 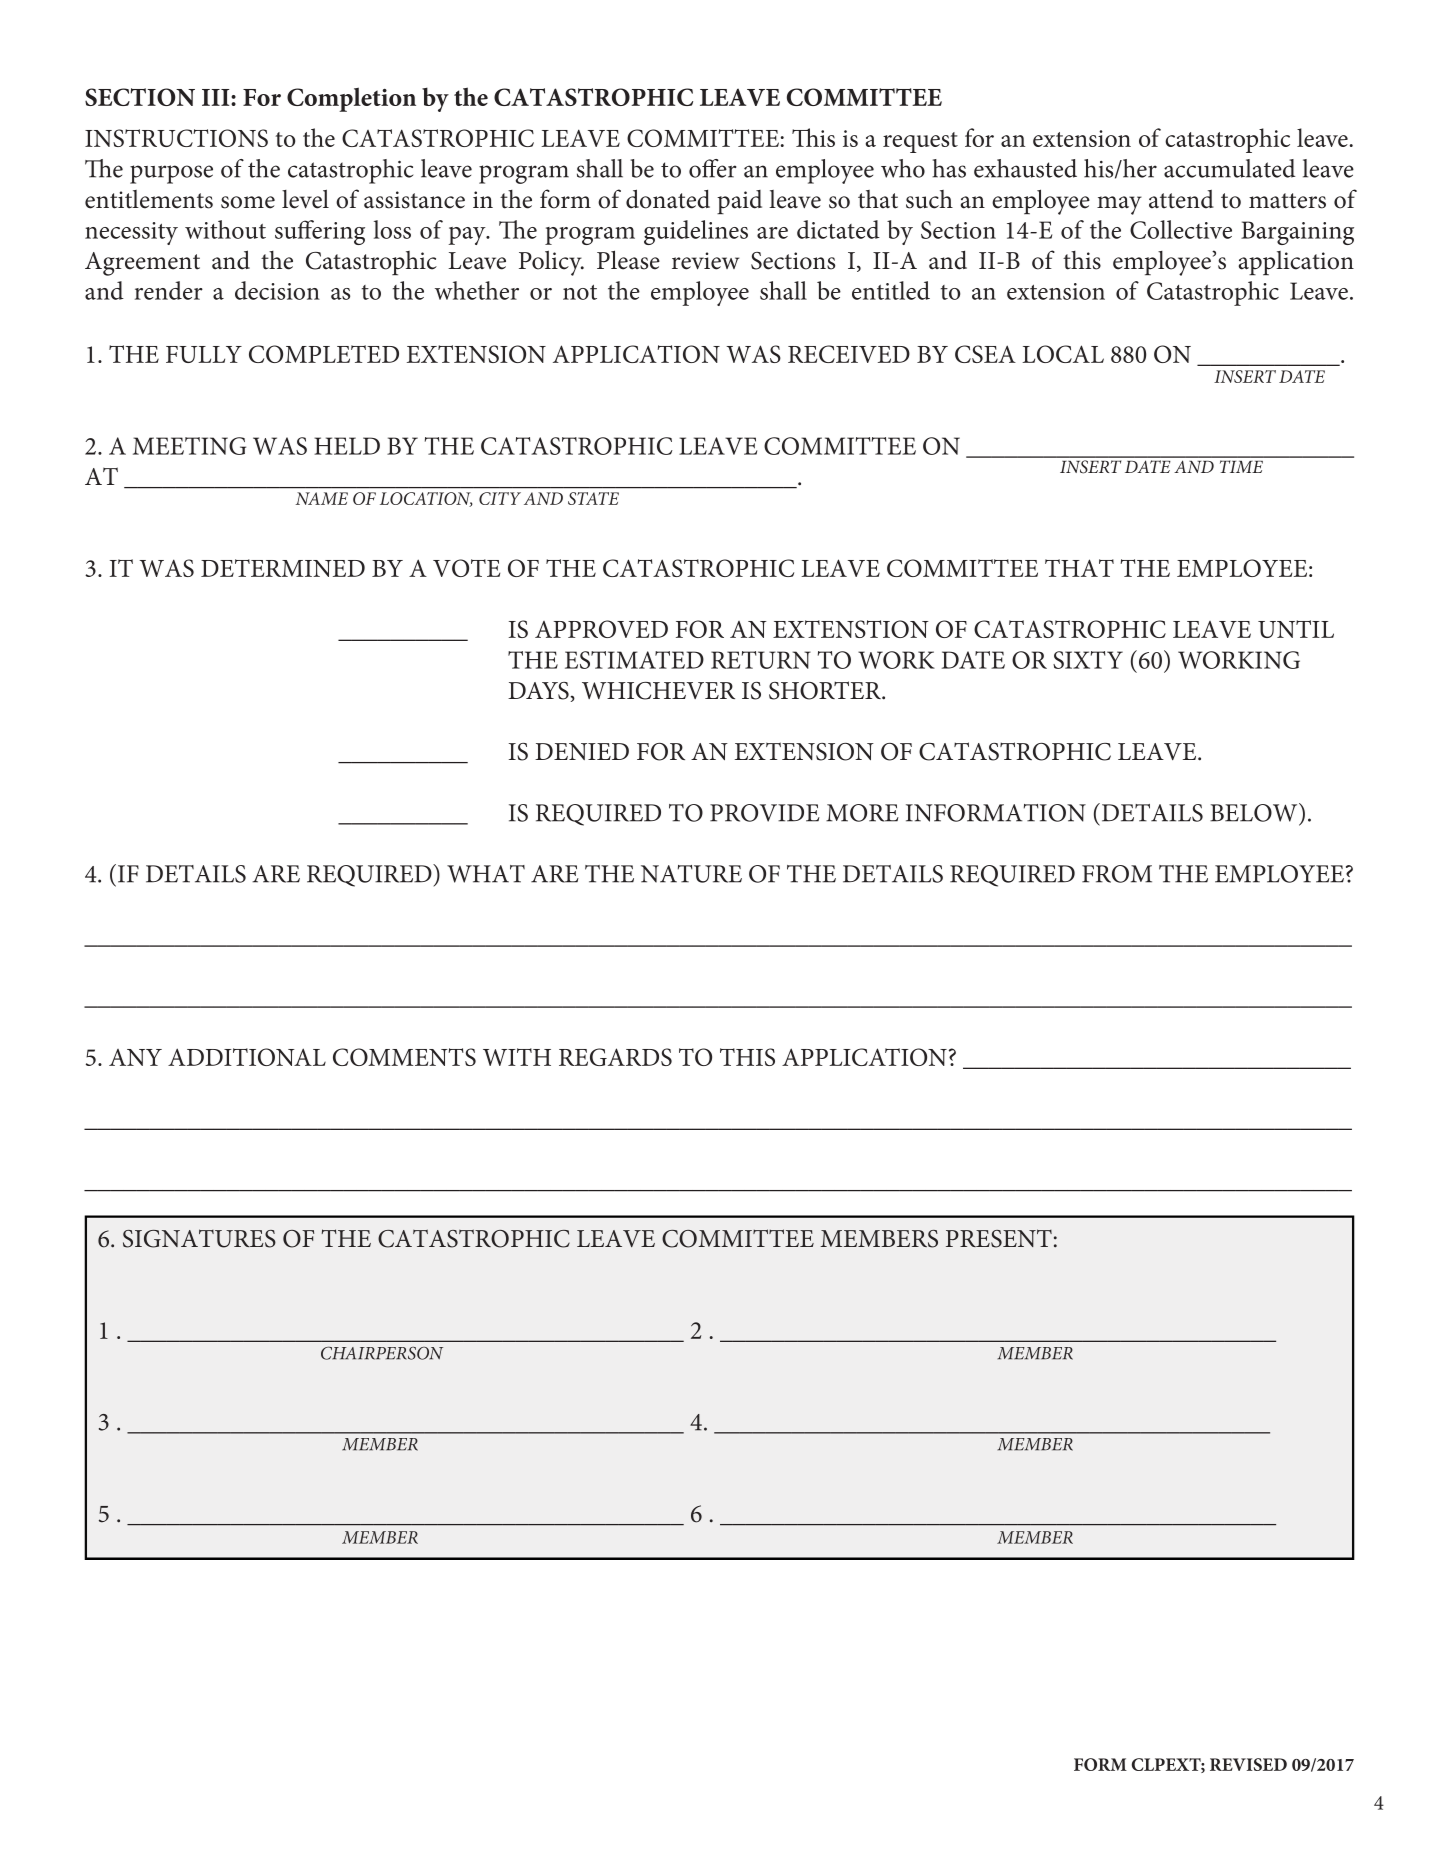 What do you see at coordinates (999, 1238) in the page?
I see `PRESENT` at bounding box center [999, 1238].
